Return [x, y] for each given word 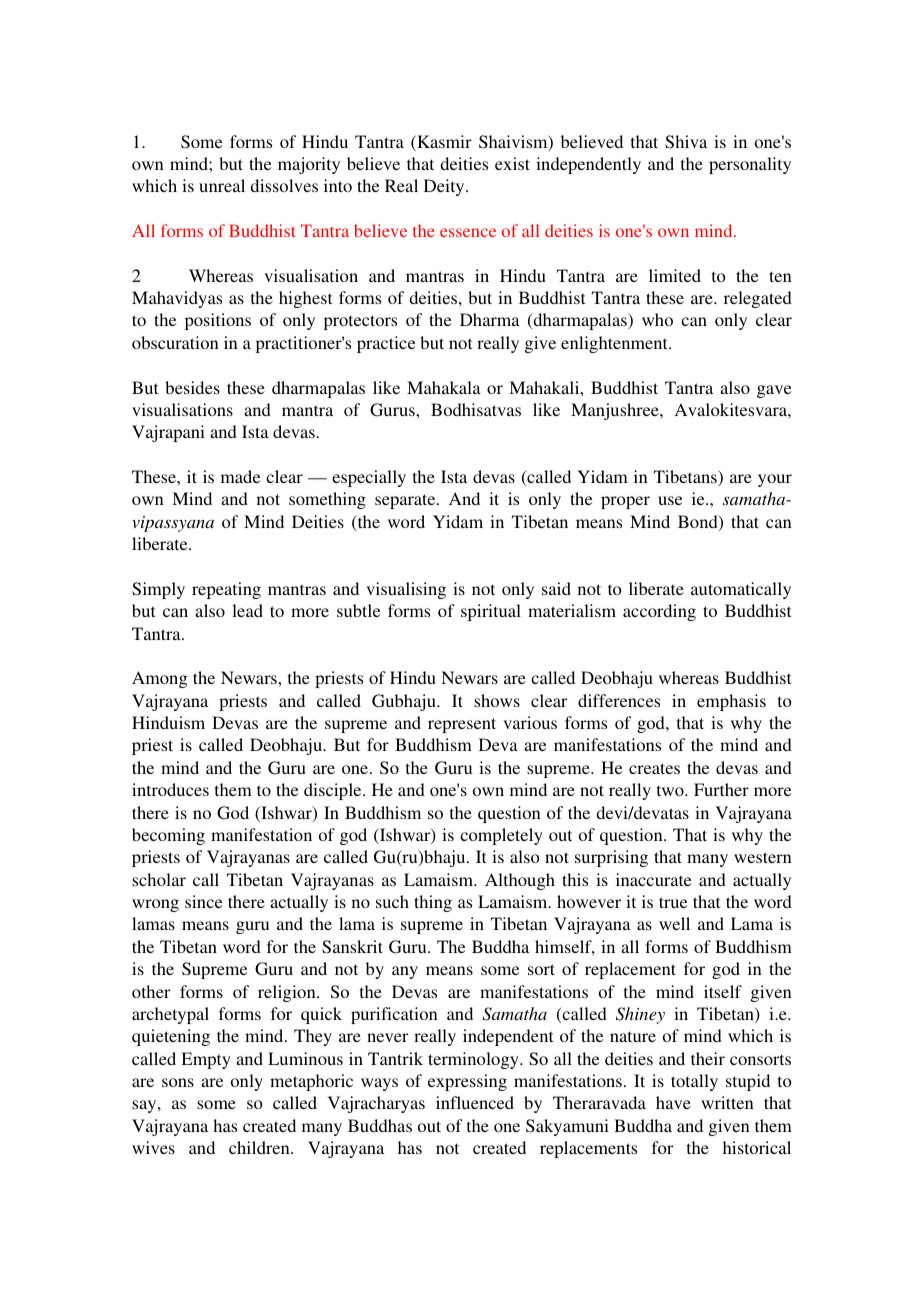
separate [406, 501]
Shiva [686, 142]
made [240, 476]
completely [501, 836]
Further [721, 789]
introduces [170, 789]
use [670, 500]
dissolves [284, 185]
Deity [445, 187]
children [260, 1147]
